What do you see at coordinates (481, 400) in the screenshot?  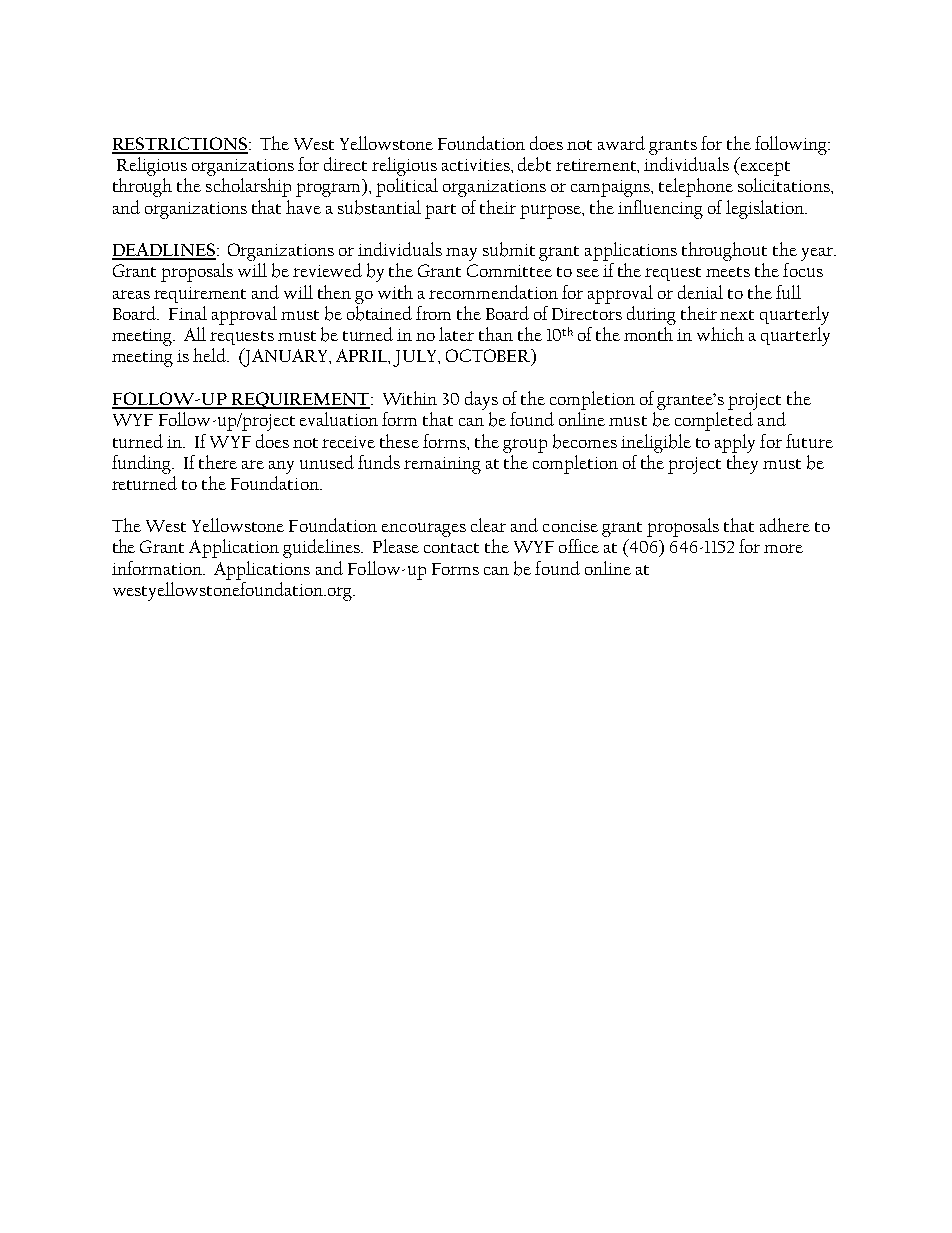 I see `days` at bounding box center [481, 400].
